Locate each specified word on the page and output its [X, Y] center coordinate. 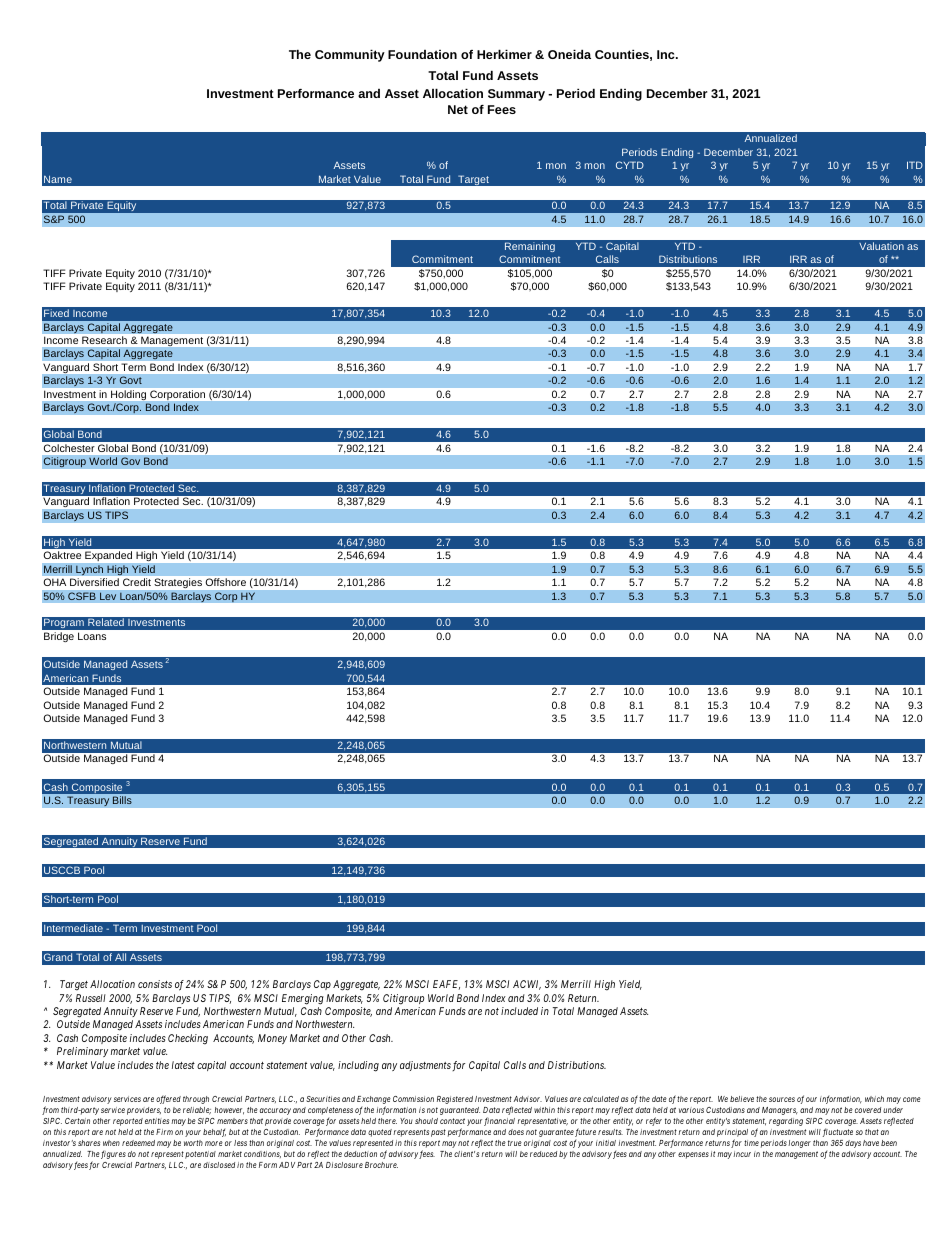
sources [782, 1099]
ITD [915, 165]
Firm [164, 1132]
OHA [55, 582]
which [874, 1099]
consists [155, 984]
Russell [91, 998]
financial [499, 1121]
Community [350, 55]
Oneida [569, 54]
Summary [516, 95]
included [519, 1011]
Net [458, 109]
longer [799, 1144]
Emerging [303, 999]
